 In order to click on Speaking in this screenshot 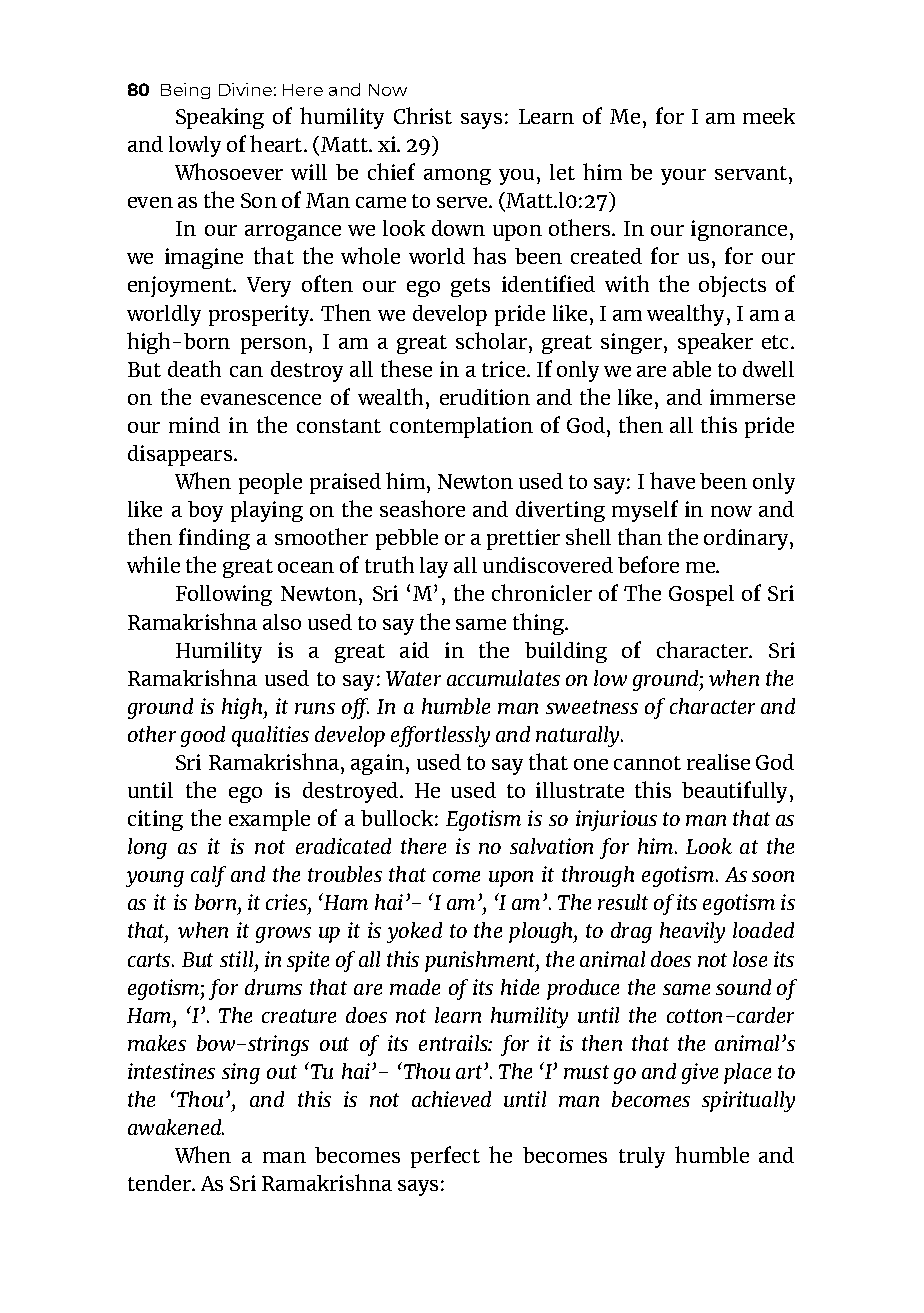, I will do `click(220, 118)`.
